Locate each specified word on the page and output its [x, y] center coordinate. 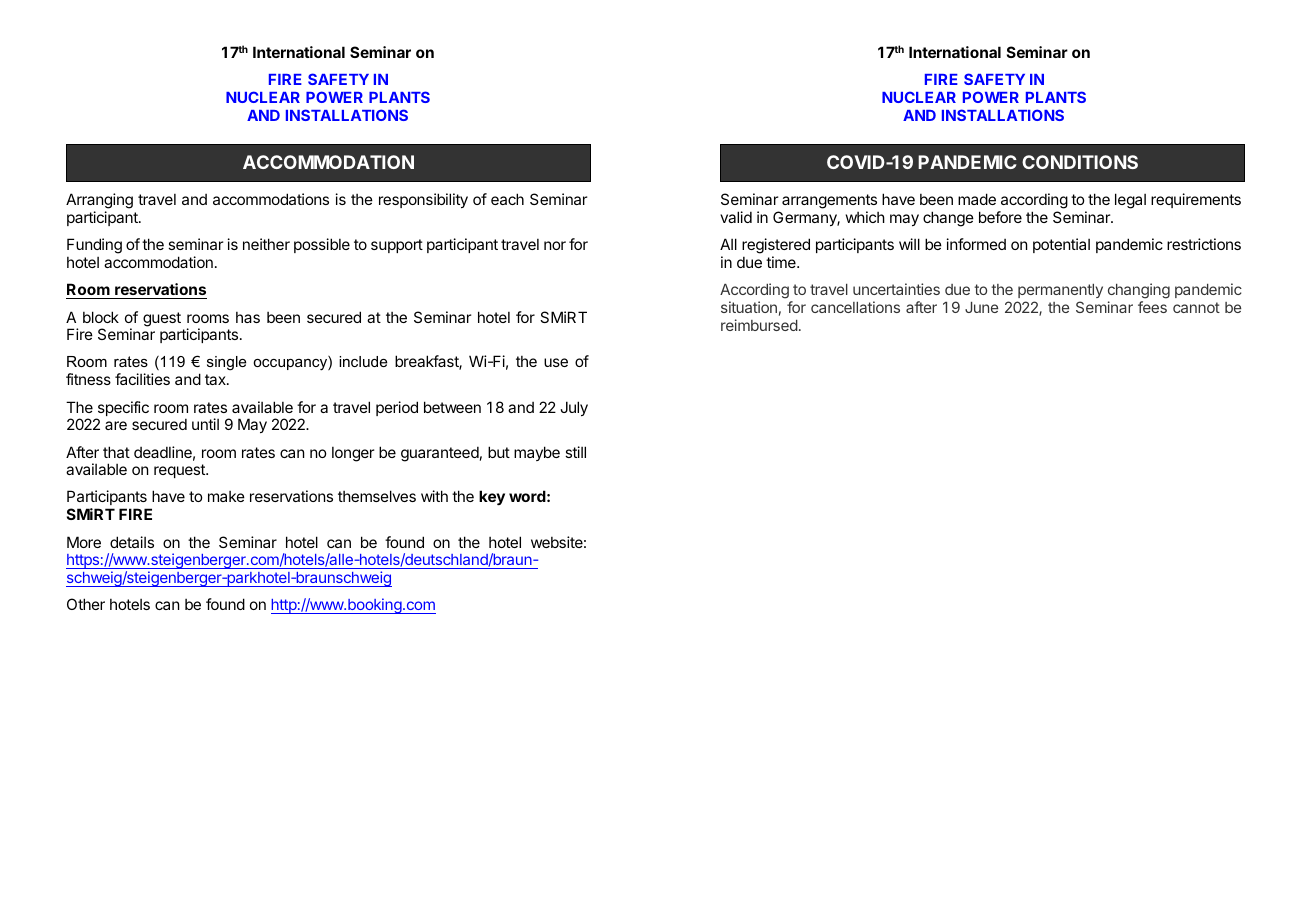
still [575, 452]
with [434, 496]
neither [266, 244]
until [205, 424]
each [507, 199]
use [556, 362]
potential [1061, 245]
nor [555, 245]
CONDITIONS [1080, 162]
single [226, 363]
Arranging [99, 202]
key [492, 498]
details [132, 542]
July [574, 408]
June [981, 307]
